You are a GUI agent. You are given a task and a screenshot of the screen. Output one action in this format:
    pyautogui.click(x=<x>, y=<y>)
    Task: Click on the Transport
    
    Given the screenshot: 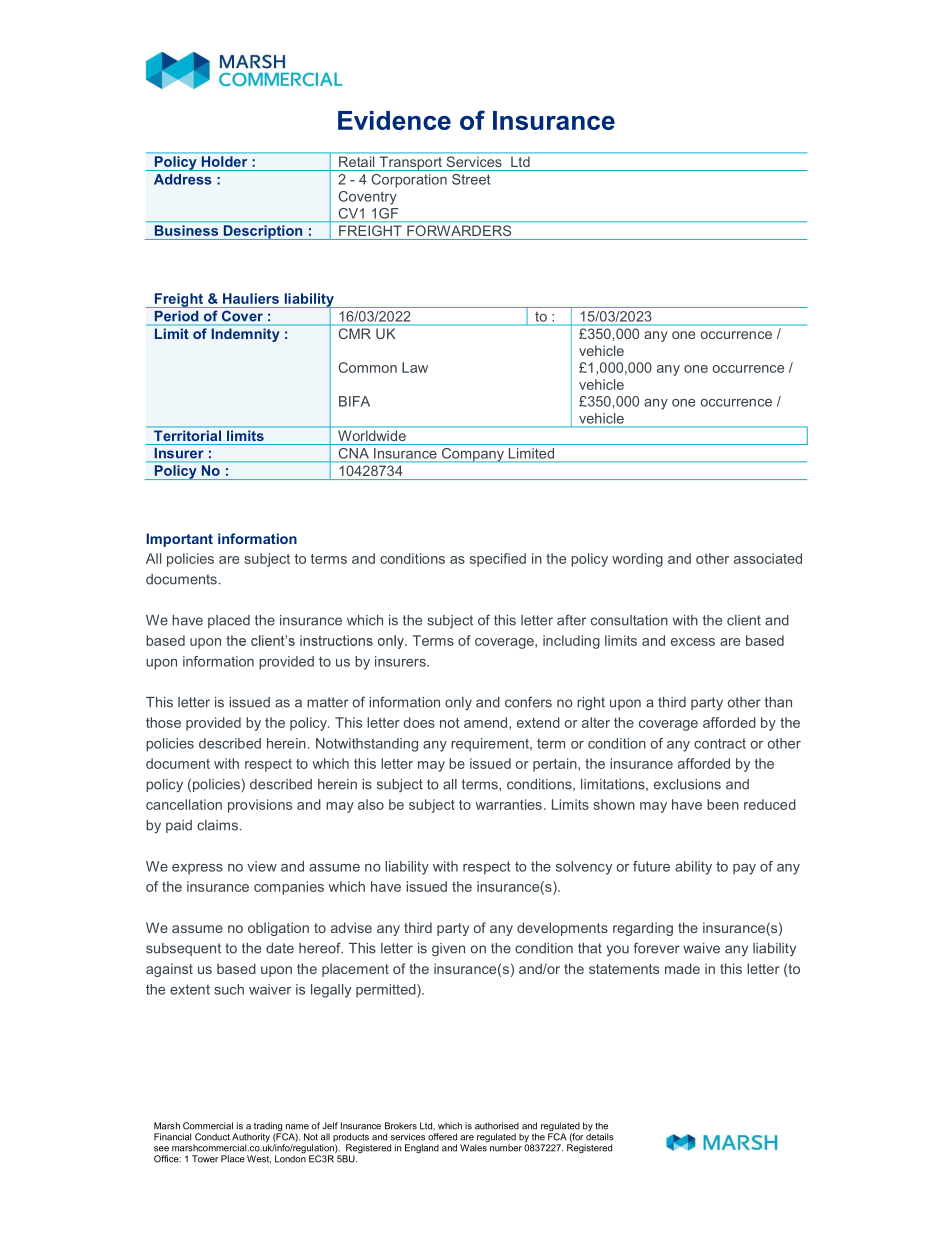 What is the action you would take?
    pyautogui.click(x=410, y=163)
